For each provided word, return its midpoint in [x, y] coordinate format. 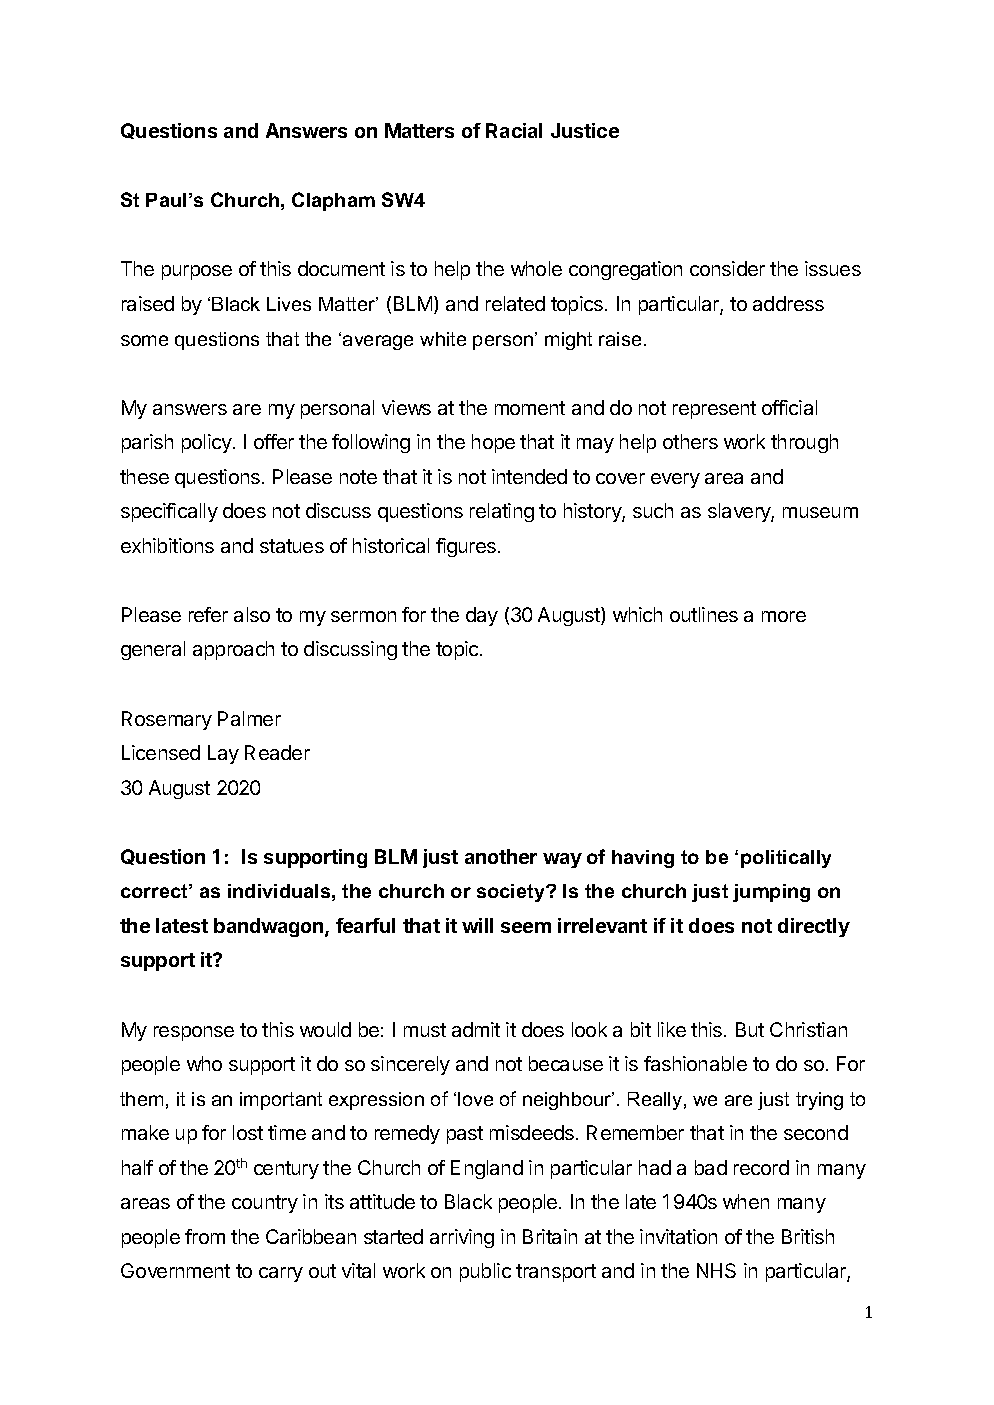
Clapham [333, 201]
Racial [514, 130]
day [482, 616]
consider [727, 268]
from [205, 1236]
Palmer [249, 718]
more [784, 616]
